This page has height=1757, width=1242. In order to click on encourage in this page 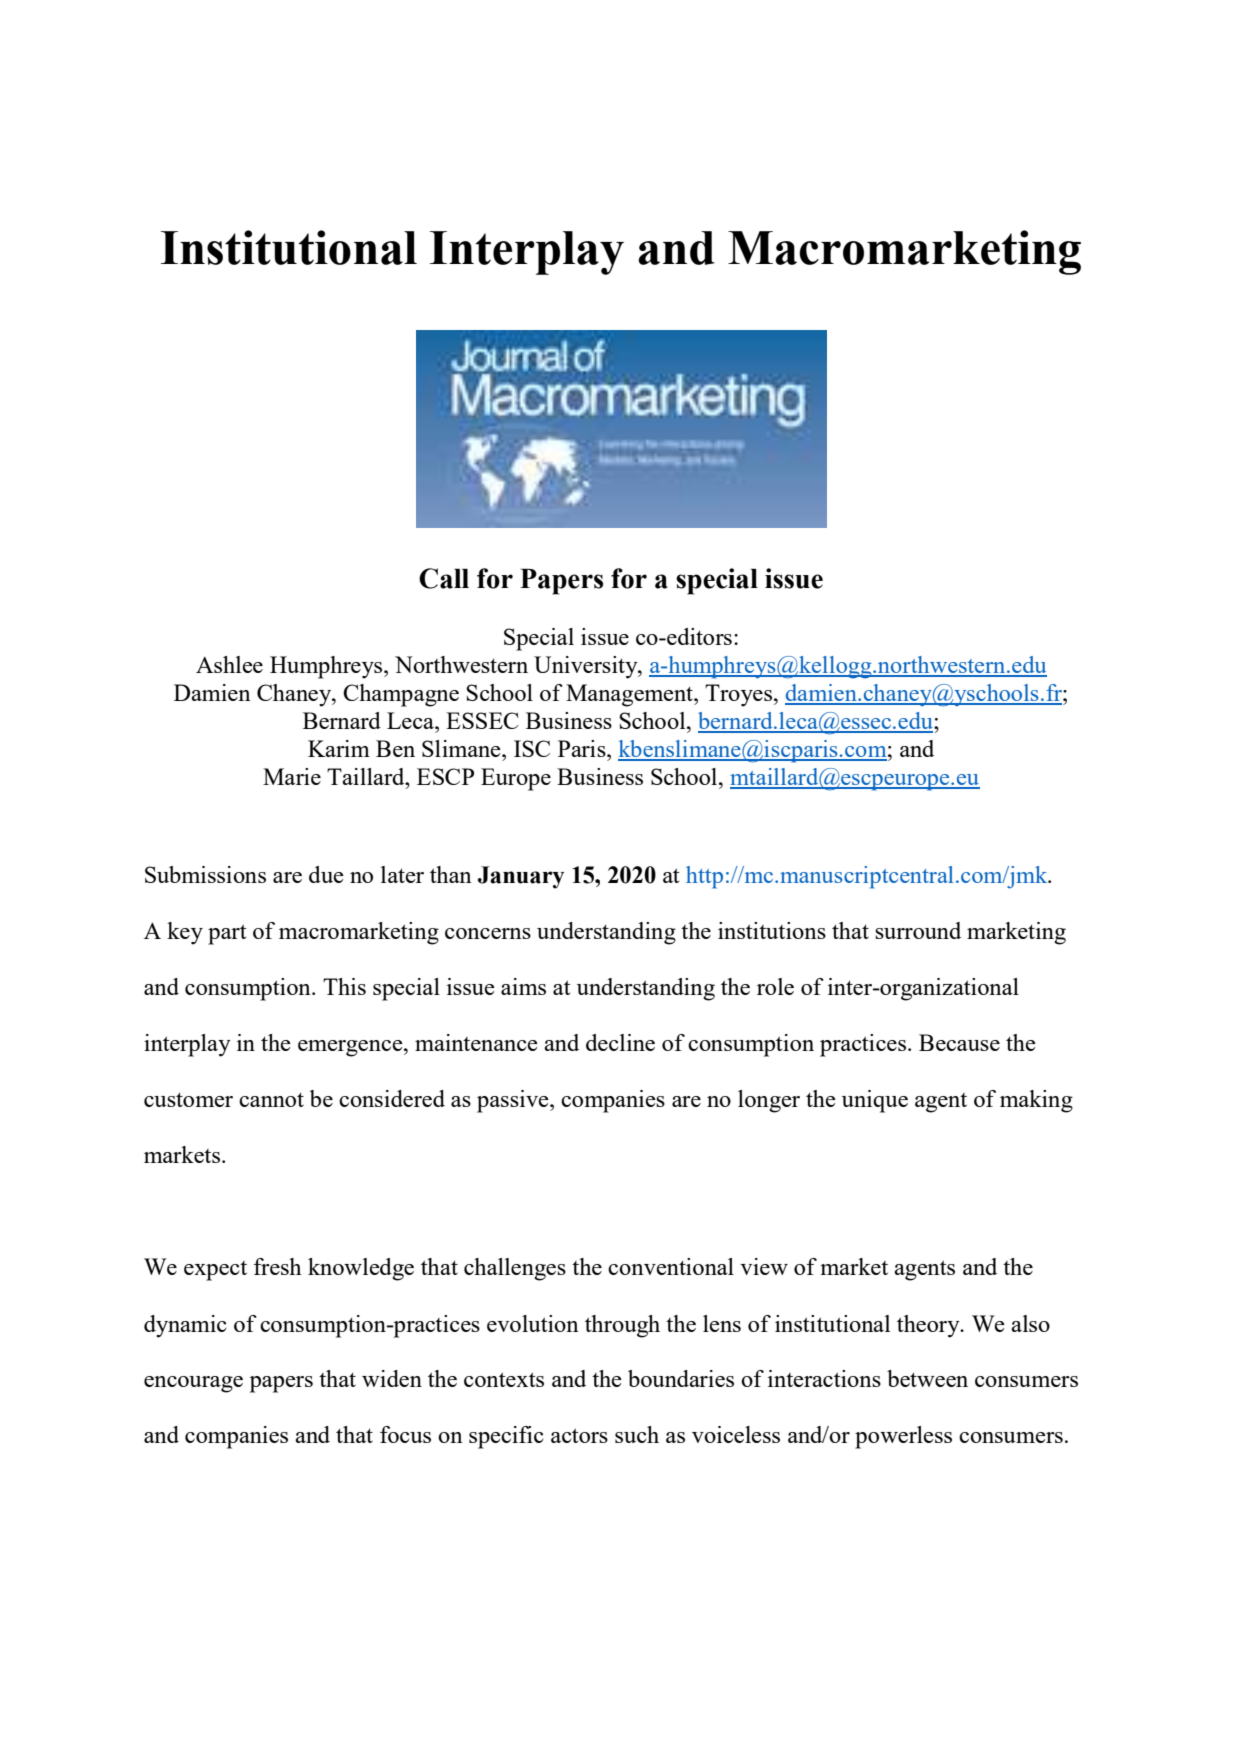, I will do `click(193, 1384)`.
